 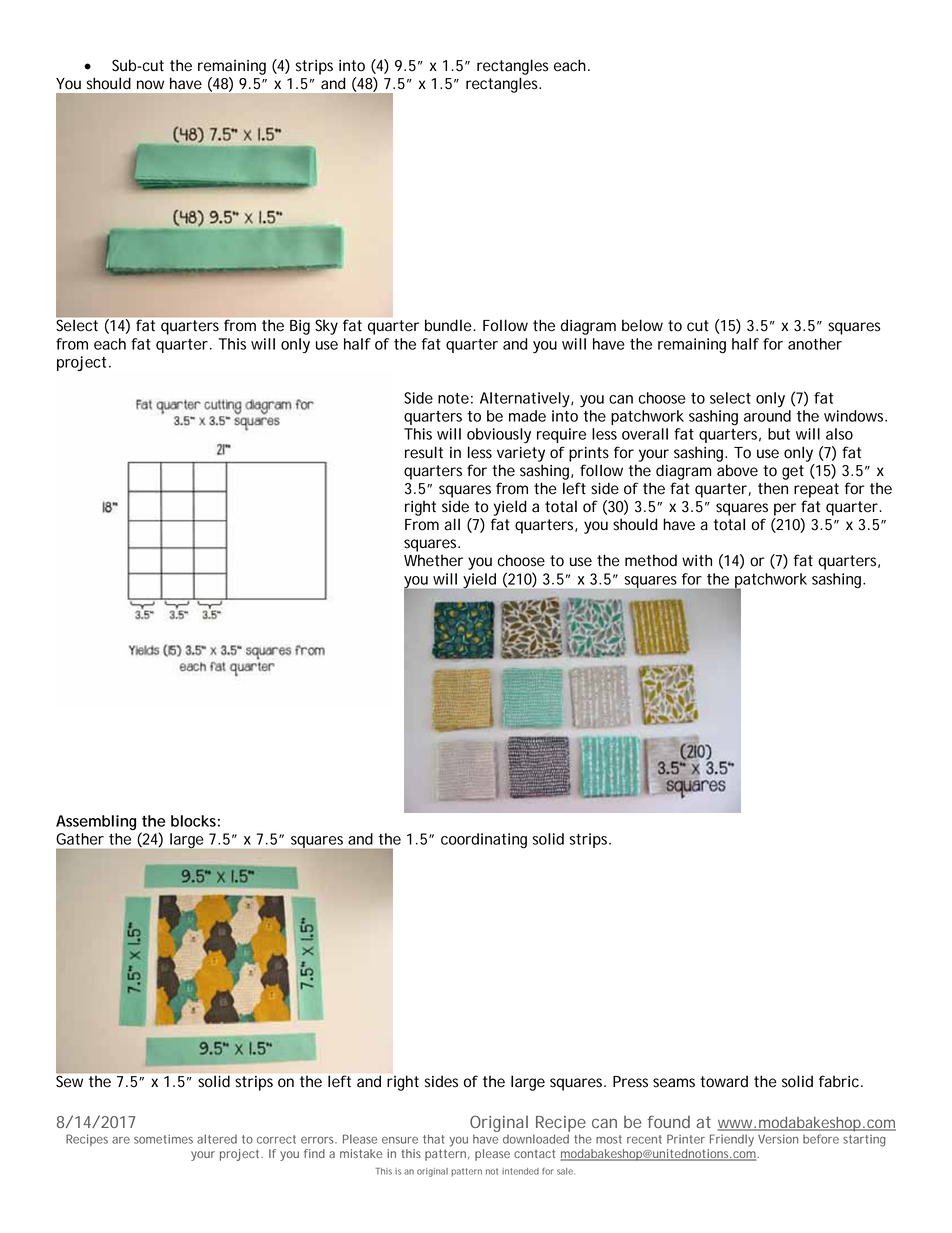 What do you see at coordinates (642, 325) in the screenshot?
I see `below` at bounding box center [642, 325].
